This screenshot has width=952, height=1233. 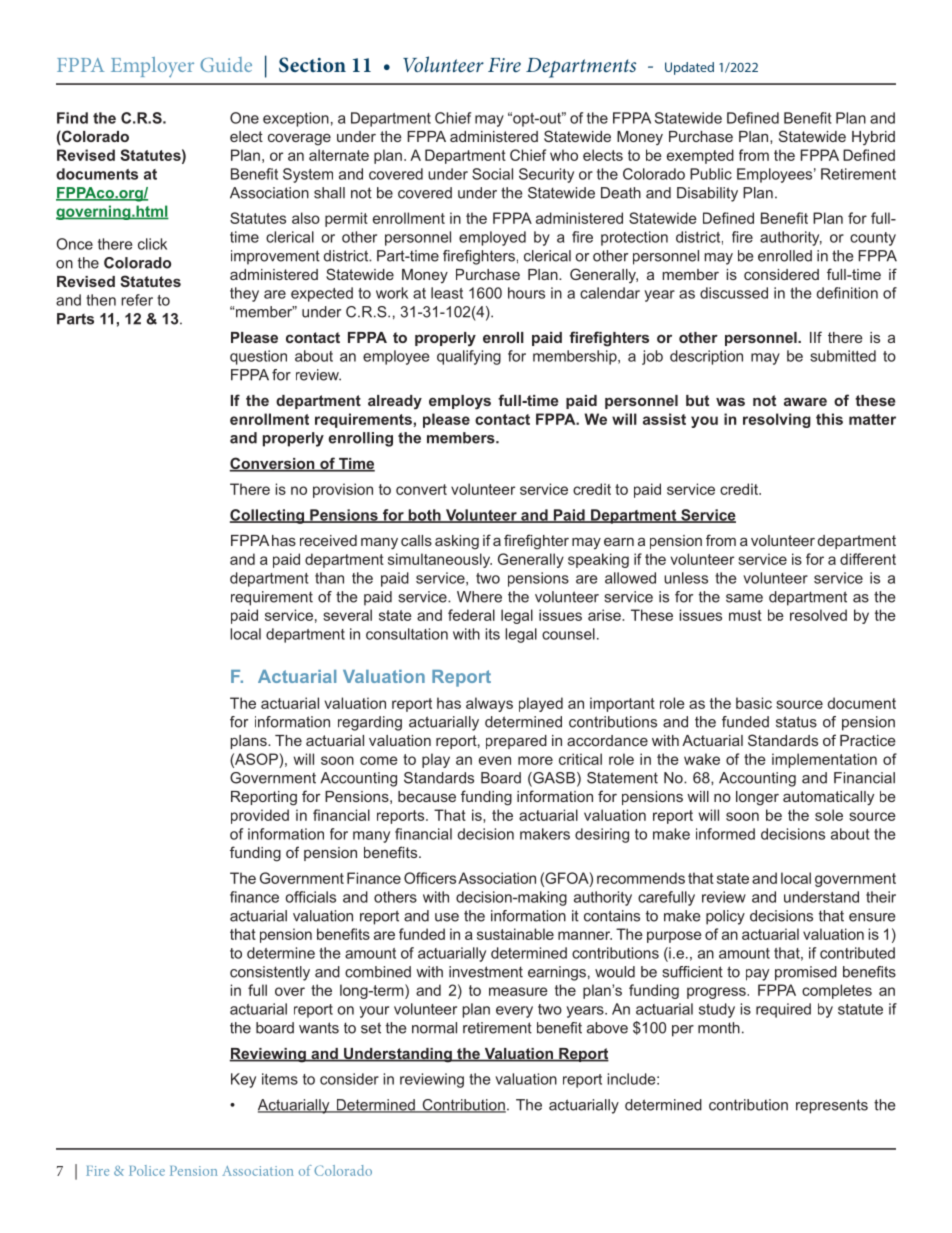 What do you see at coordinates (777, 420) in the screenshot?
I see `resolving` at bounding box center [777, 420].
